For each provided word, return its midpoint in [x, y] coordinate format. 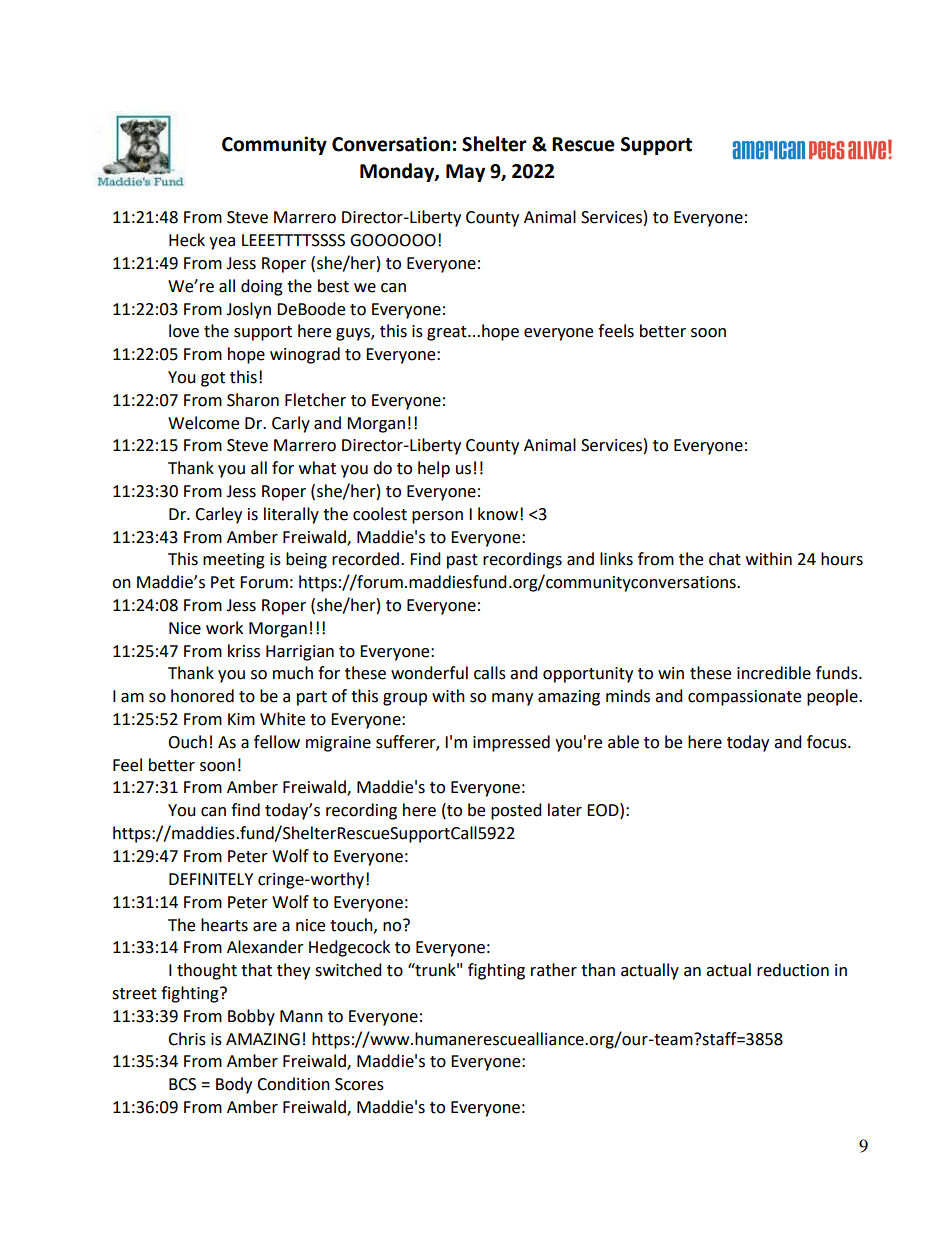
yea [222, 243]
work [224, 628]
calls [490, 673]
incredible [774, 673]
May [465, 173]
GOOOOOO [393, 240]
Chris [187, 1039]
